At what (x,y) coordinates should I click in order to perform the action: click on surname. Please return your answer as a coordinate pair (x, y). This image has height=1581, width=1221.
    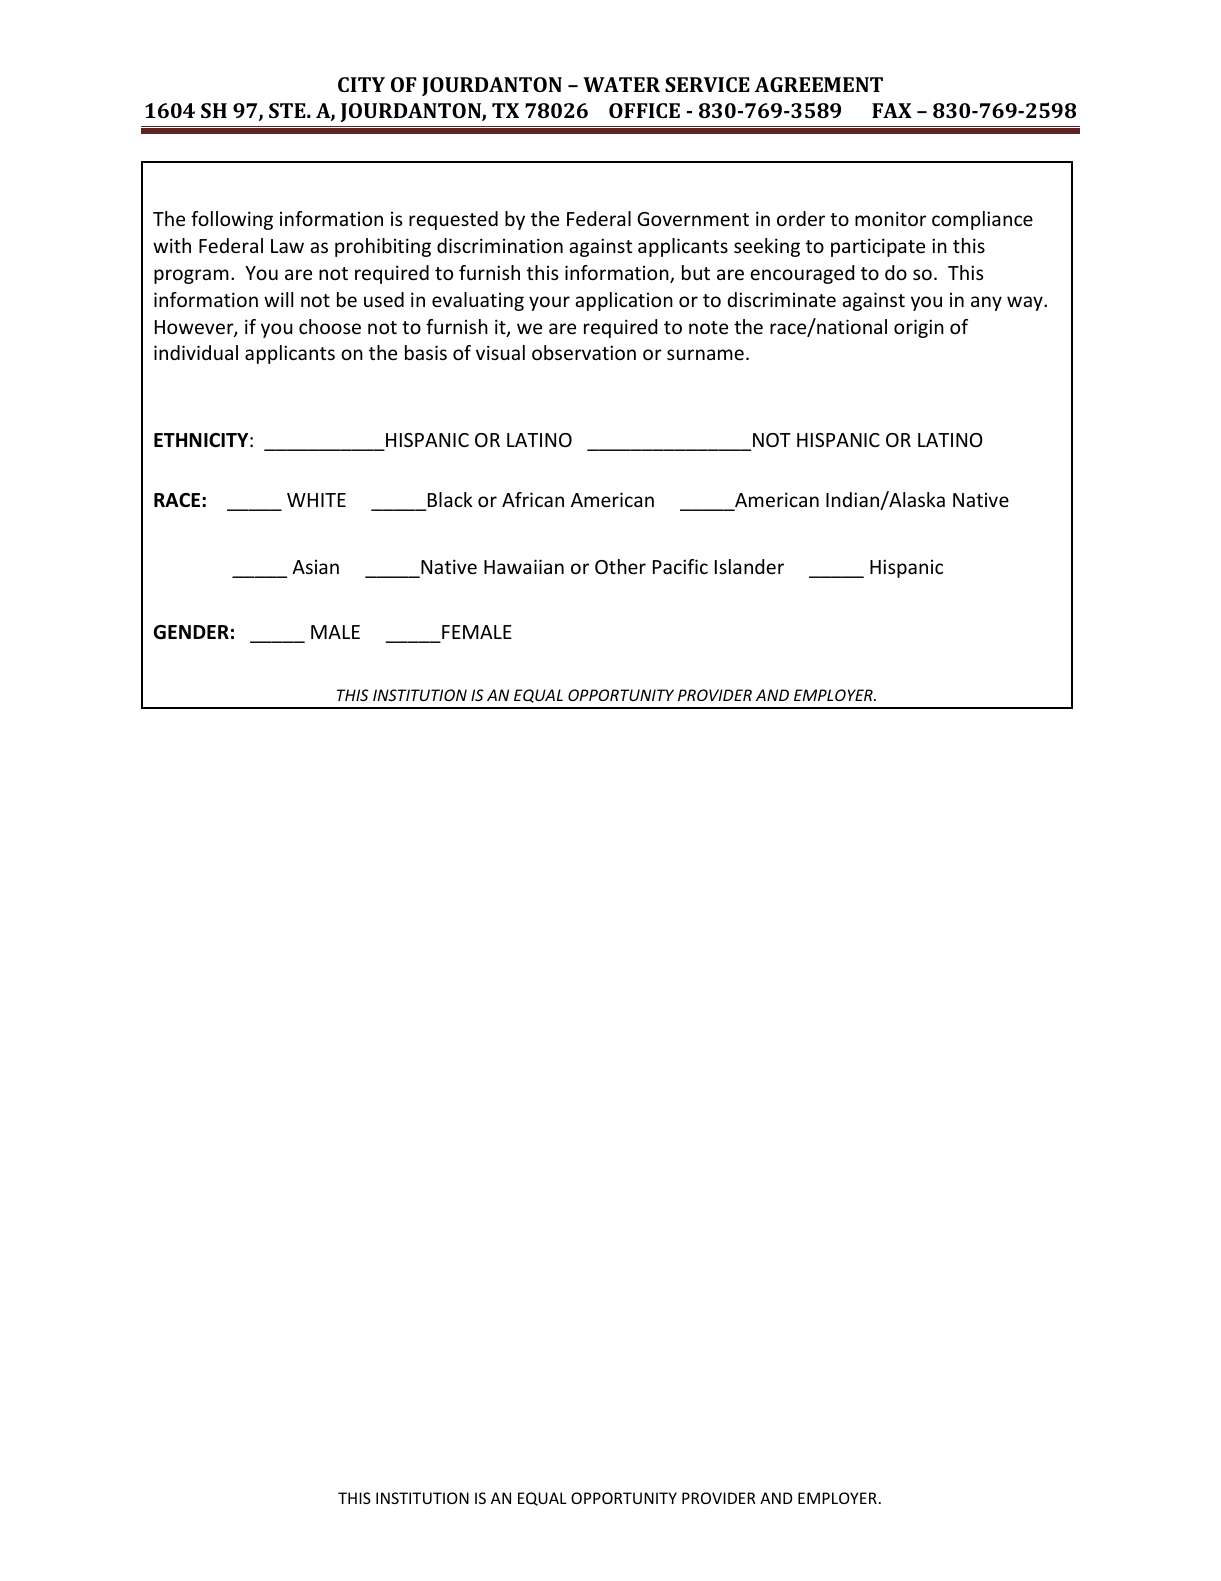
    Looking at the image, I should click on (705, 354).
